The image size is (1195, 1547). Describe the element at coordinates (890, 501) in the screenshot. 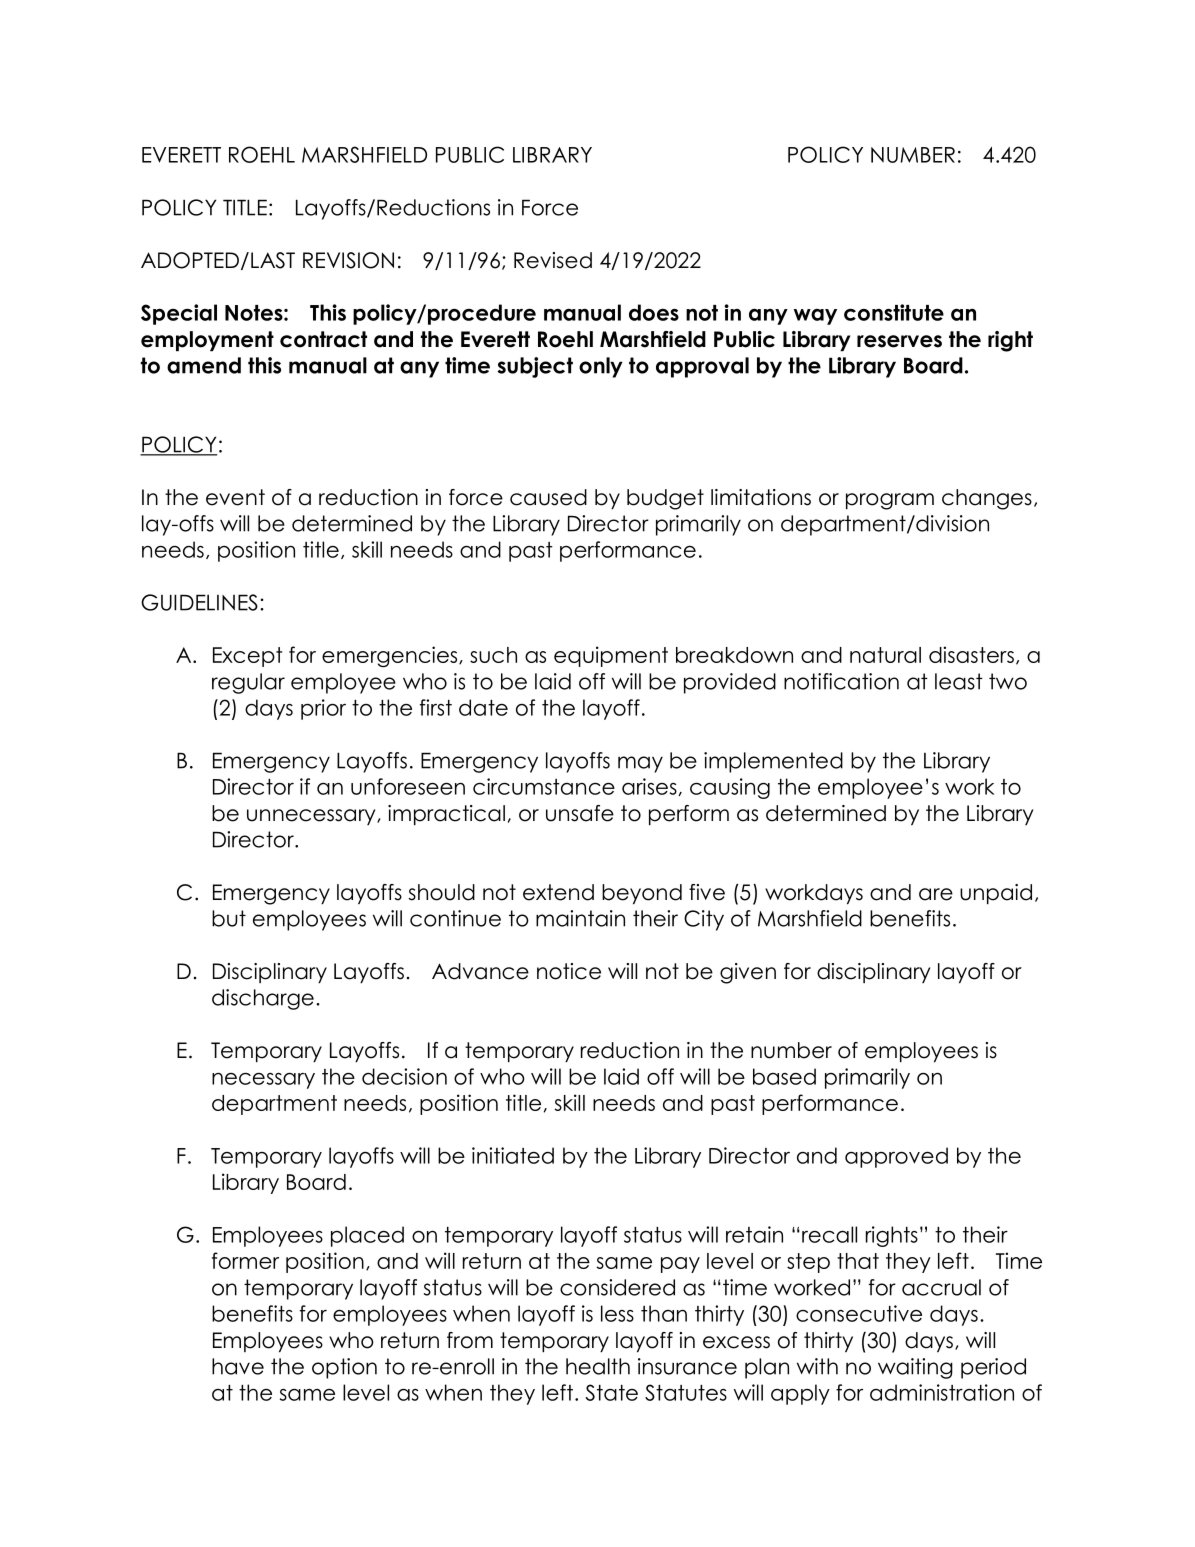

I see `program` at that location.
